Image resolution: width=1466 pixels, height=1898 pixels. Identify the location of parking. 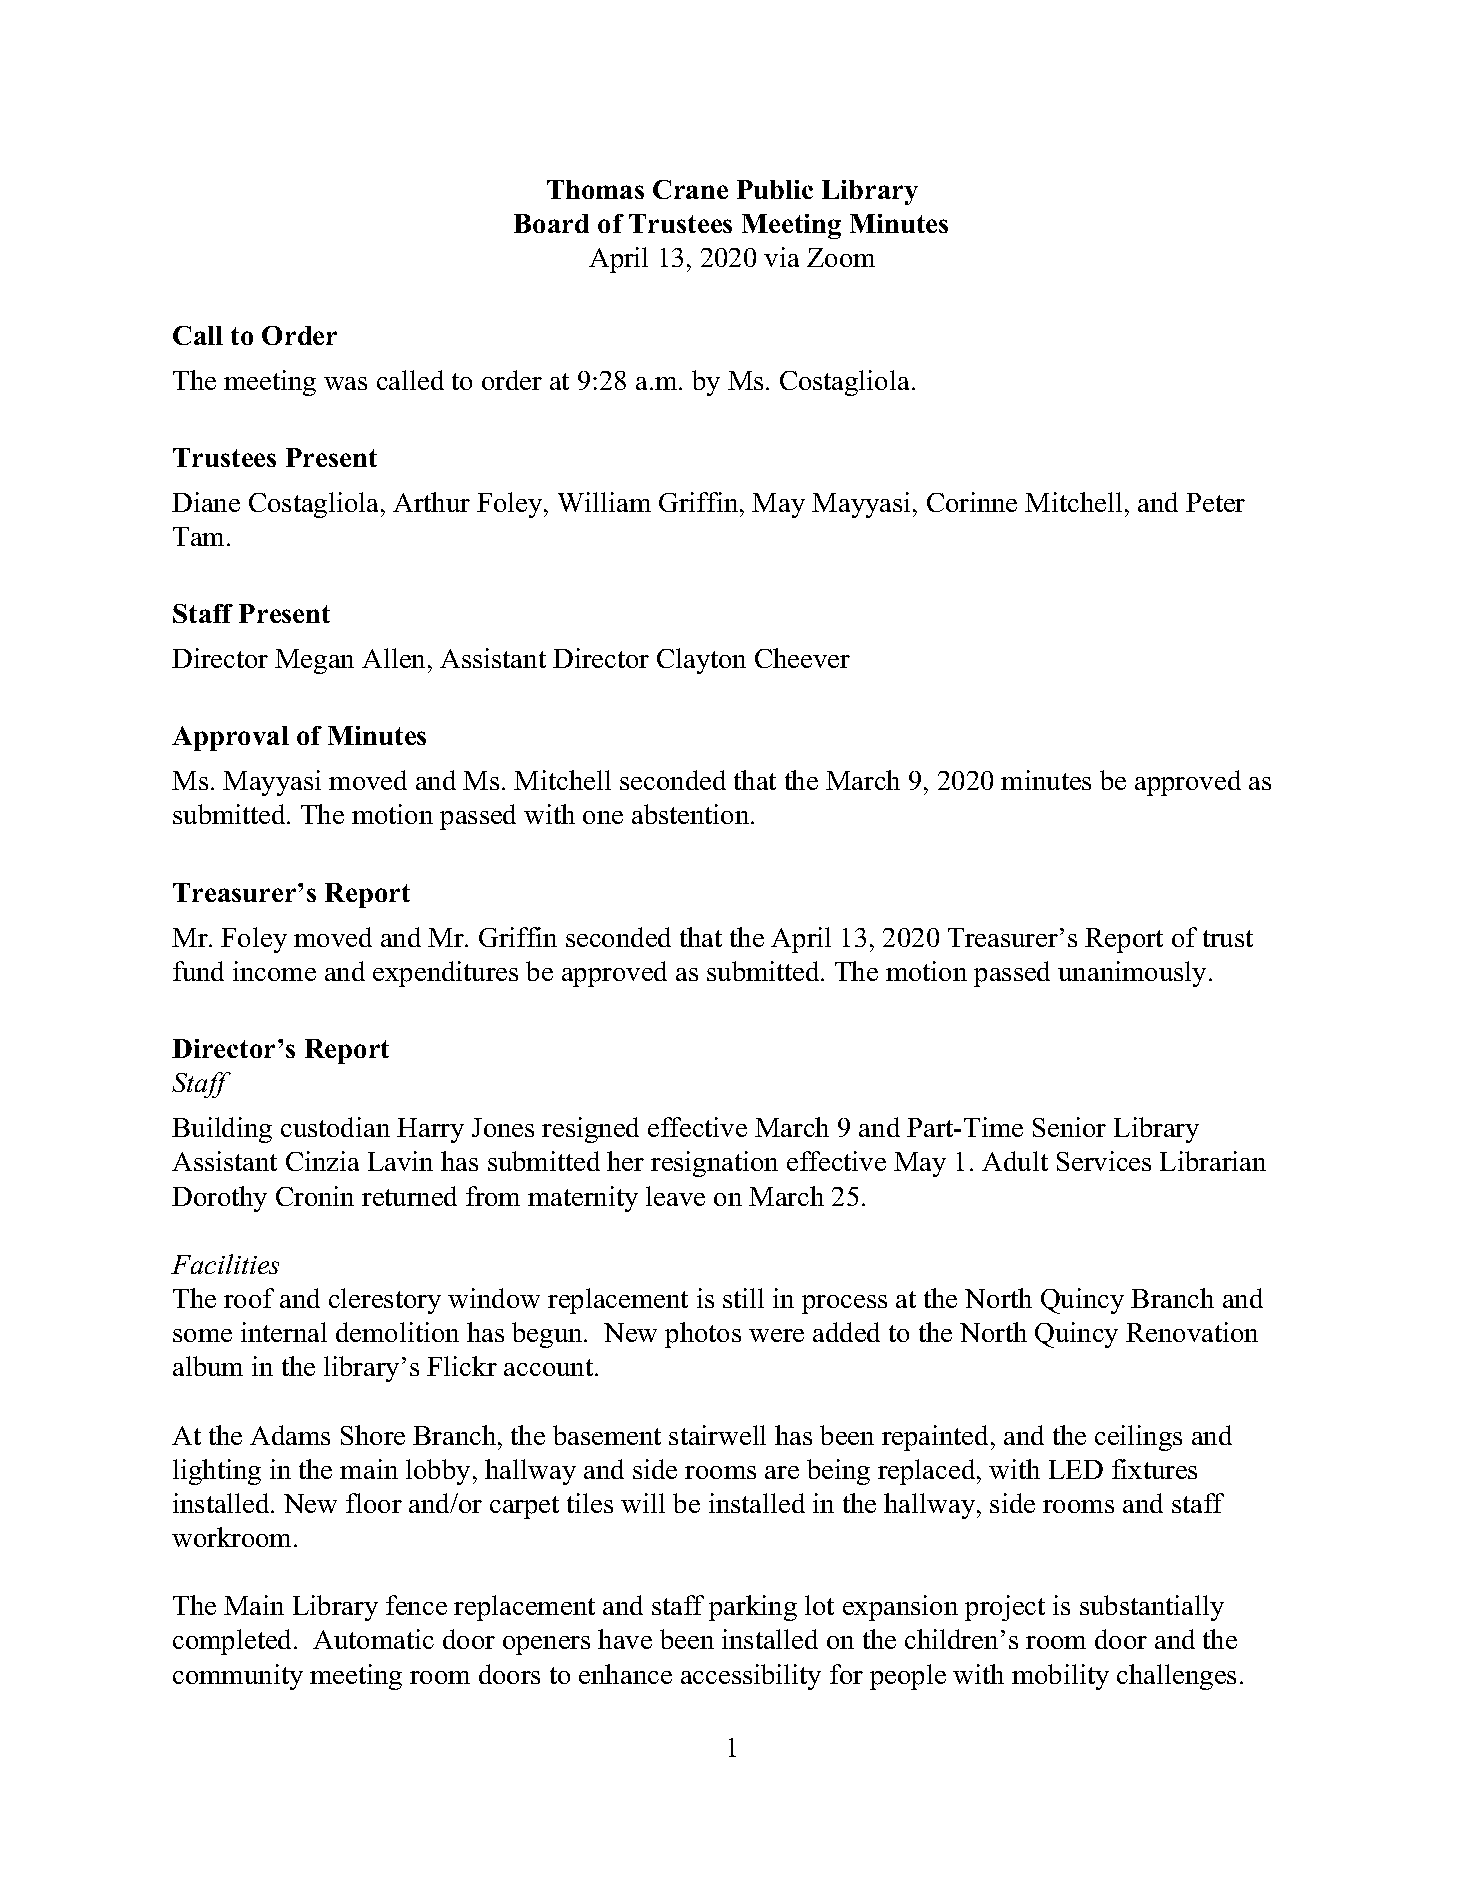
(753, 1608).
